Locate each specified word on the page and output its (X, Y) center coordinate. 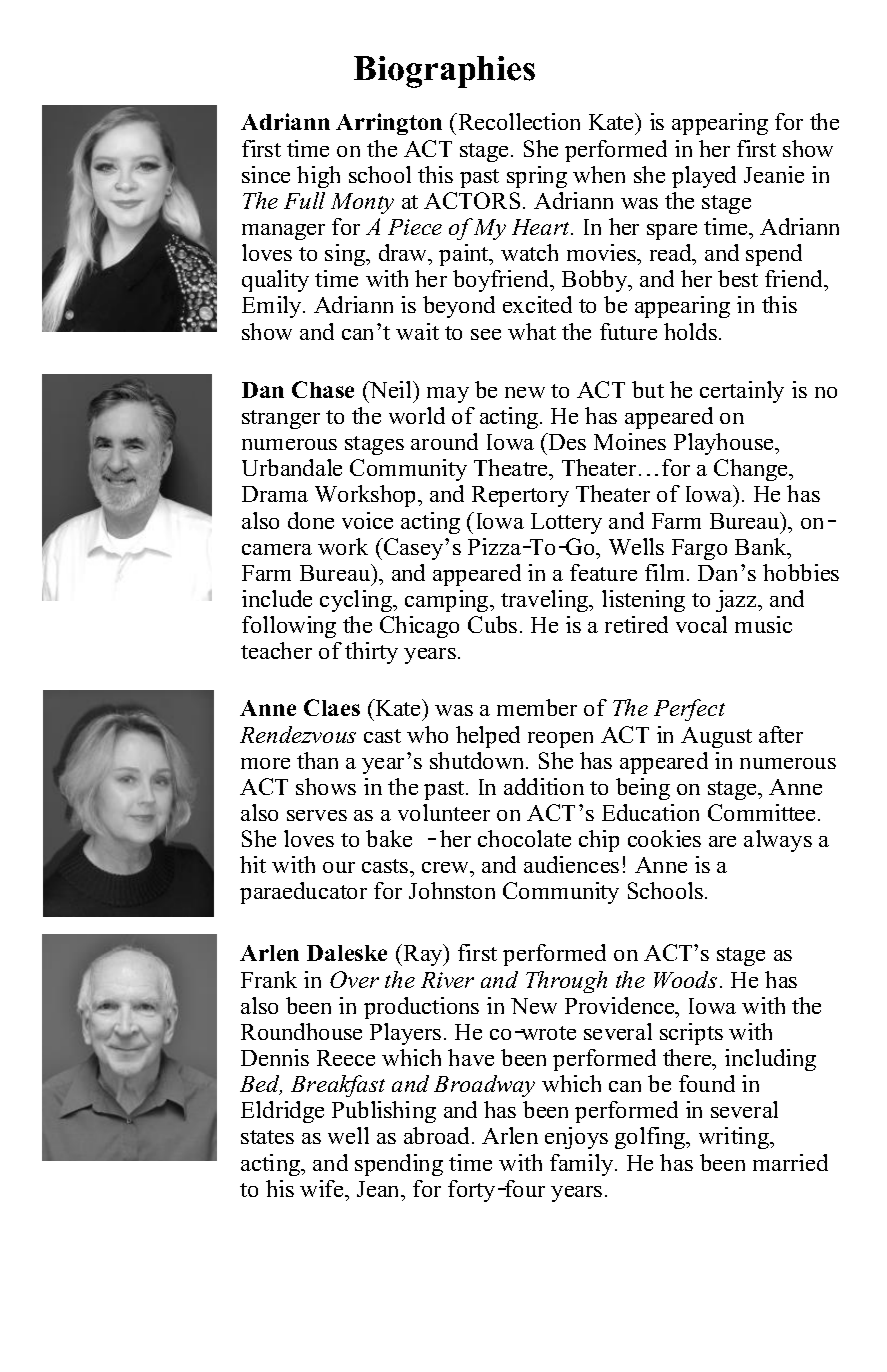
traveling (546, 601)
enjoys (576, 1138)
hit (253, 864)
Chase (323, 389)
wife (323, 1188)
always (778, 841)
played (704, 177)
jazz (737, 601)
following (289, 627)
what (532, 331)
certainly (742, 392)
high (318, 177)
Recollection (518, 121)
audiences (571, 864)
